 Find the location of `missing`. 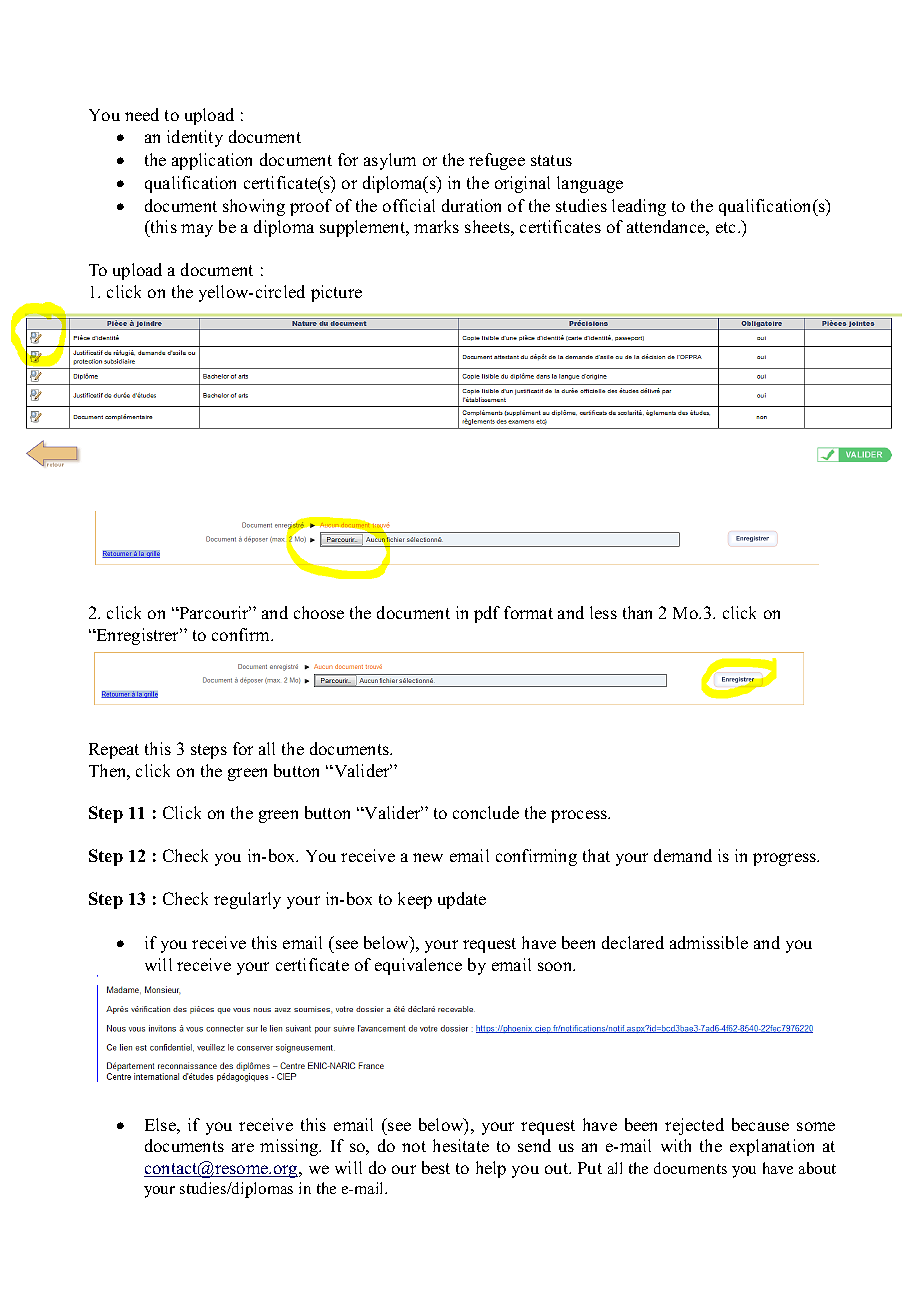

missing is located at coordinates (290, 1147).
